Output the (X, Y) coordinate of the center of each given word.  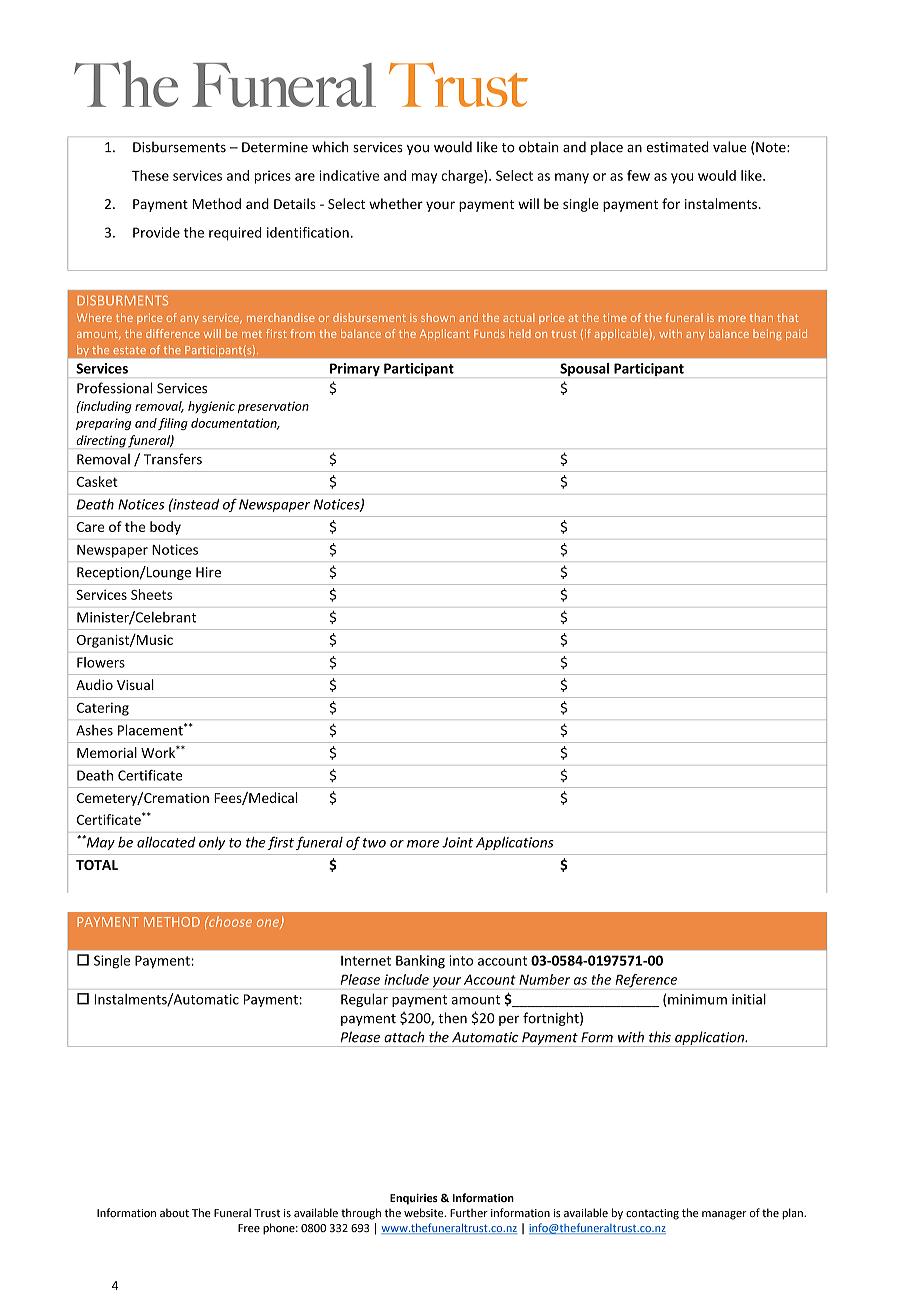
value (729, 147)
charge (463, 177)
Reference (646, 981)
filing (173, 424)
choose (229, 921)
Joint (457, 842)
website (425, 1212)
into (461, 960)
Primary (355, 369)
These (150, 175)
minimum (697, 999)
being (767, 334)
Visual (135, 684)
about (174, 1212)
